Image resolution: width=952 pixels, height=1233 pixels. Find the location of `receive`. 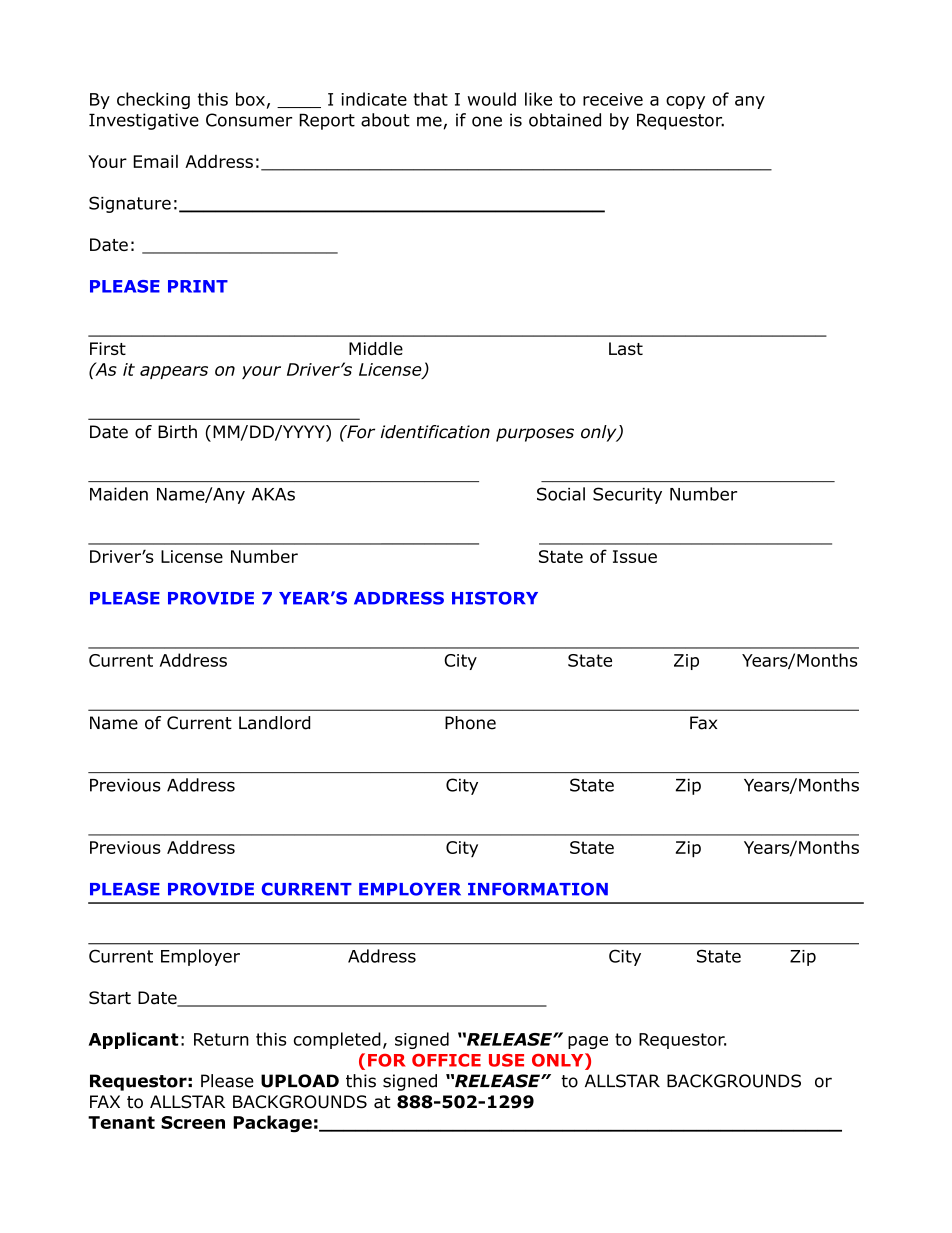

receive is located at coordinates (613, 99).
